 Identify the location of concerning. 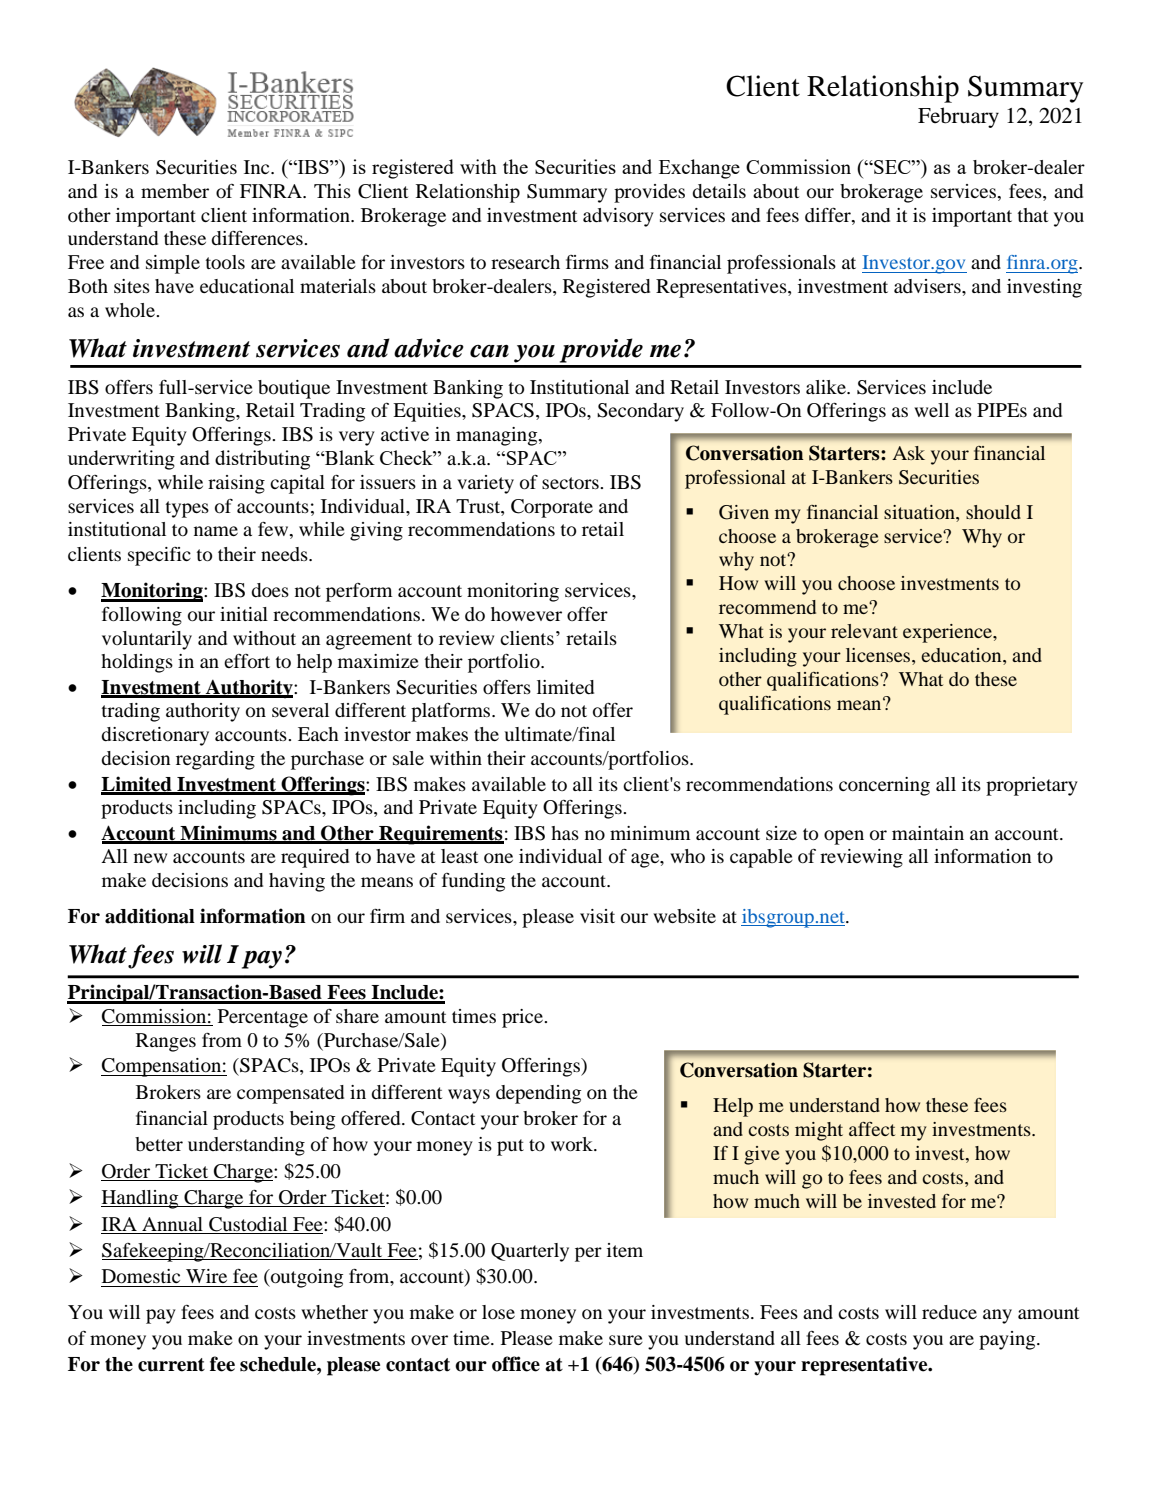
(884, 786).
